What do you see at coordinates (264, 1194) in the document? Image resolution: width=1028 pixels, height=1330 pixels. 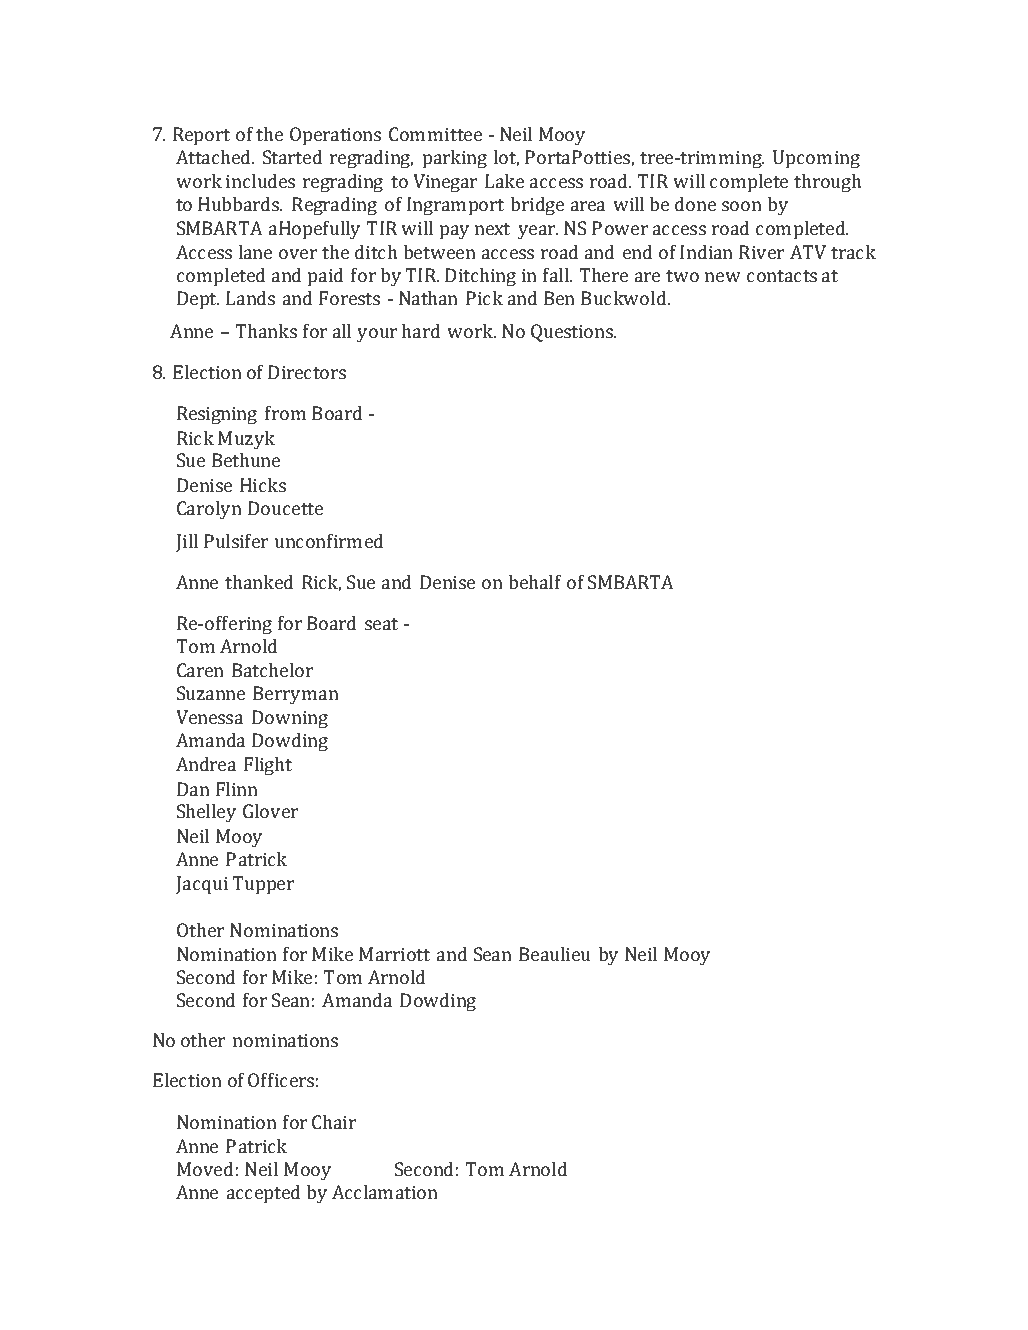 I see `accepted` at bounding box center [264, 1194].
